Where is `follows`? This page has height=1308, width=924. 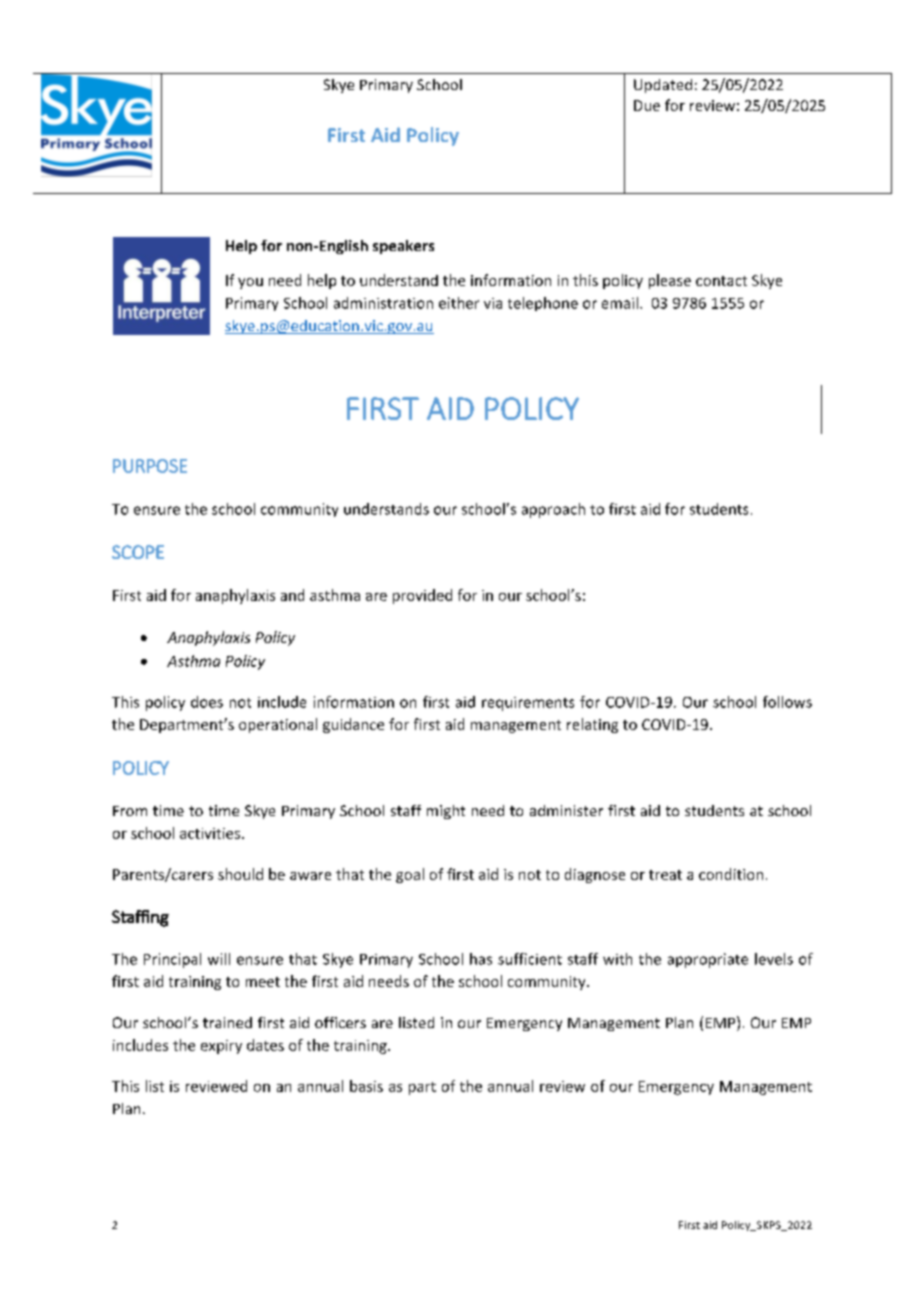 follows is located at coordinates (787, 702).
